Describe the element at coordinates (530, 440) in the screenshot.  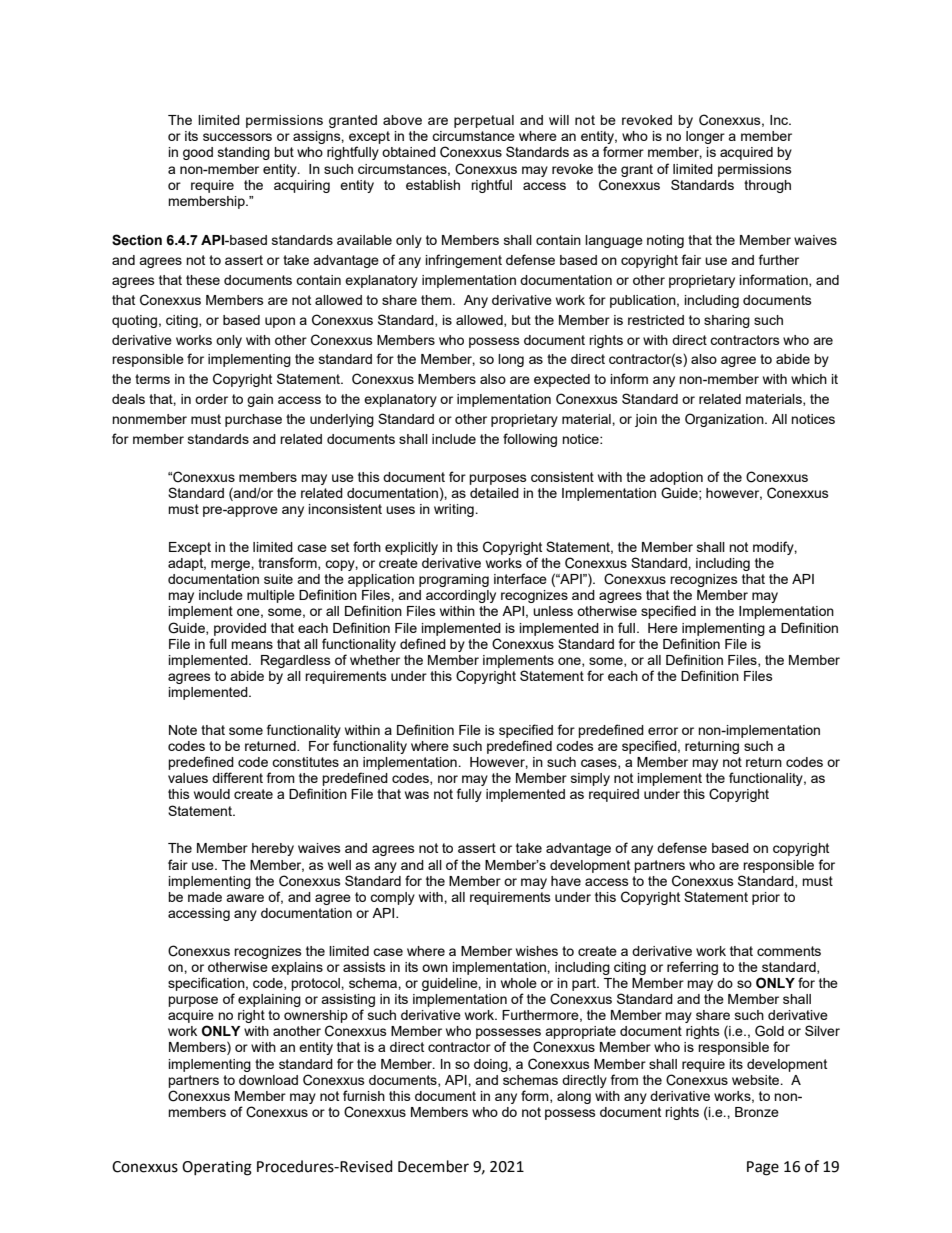
I see `following` at that location.
